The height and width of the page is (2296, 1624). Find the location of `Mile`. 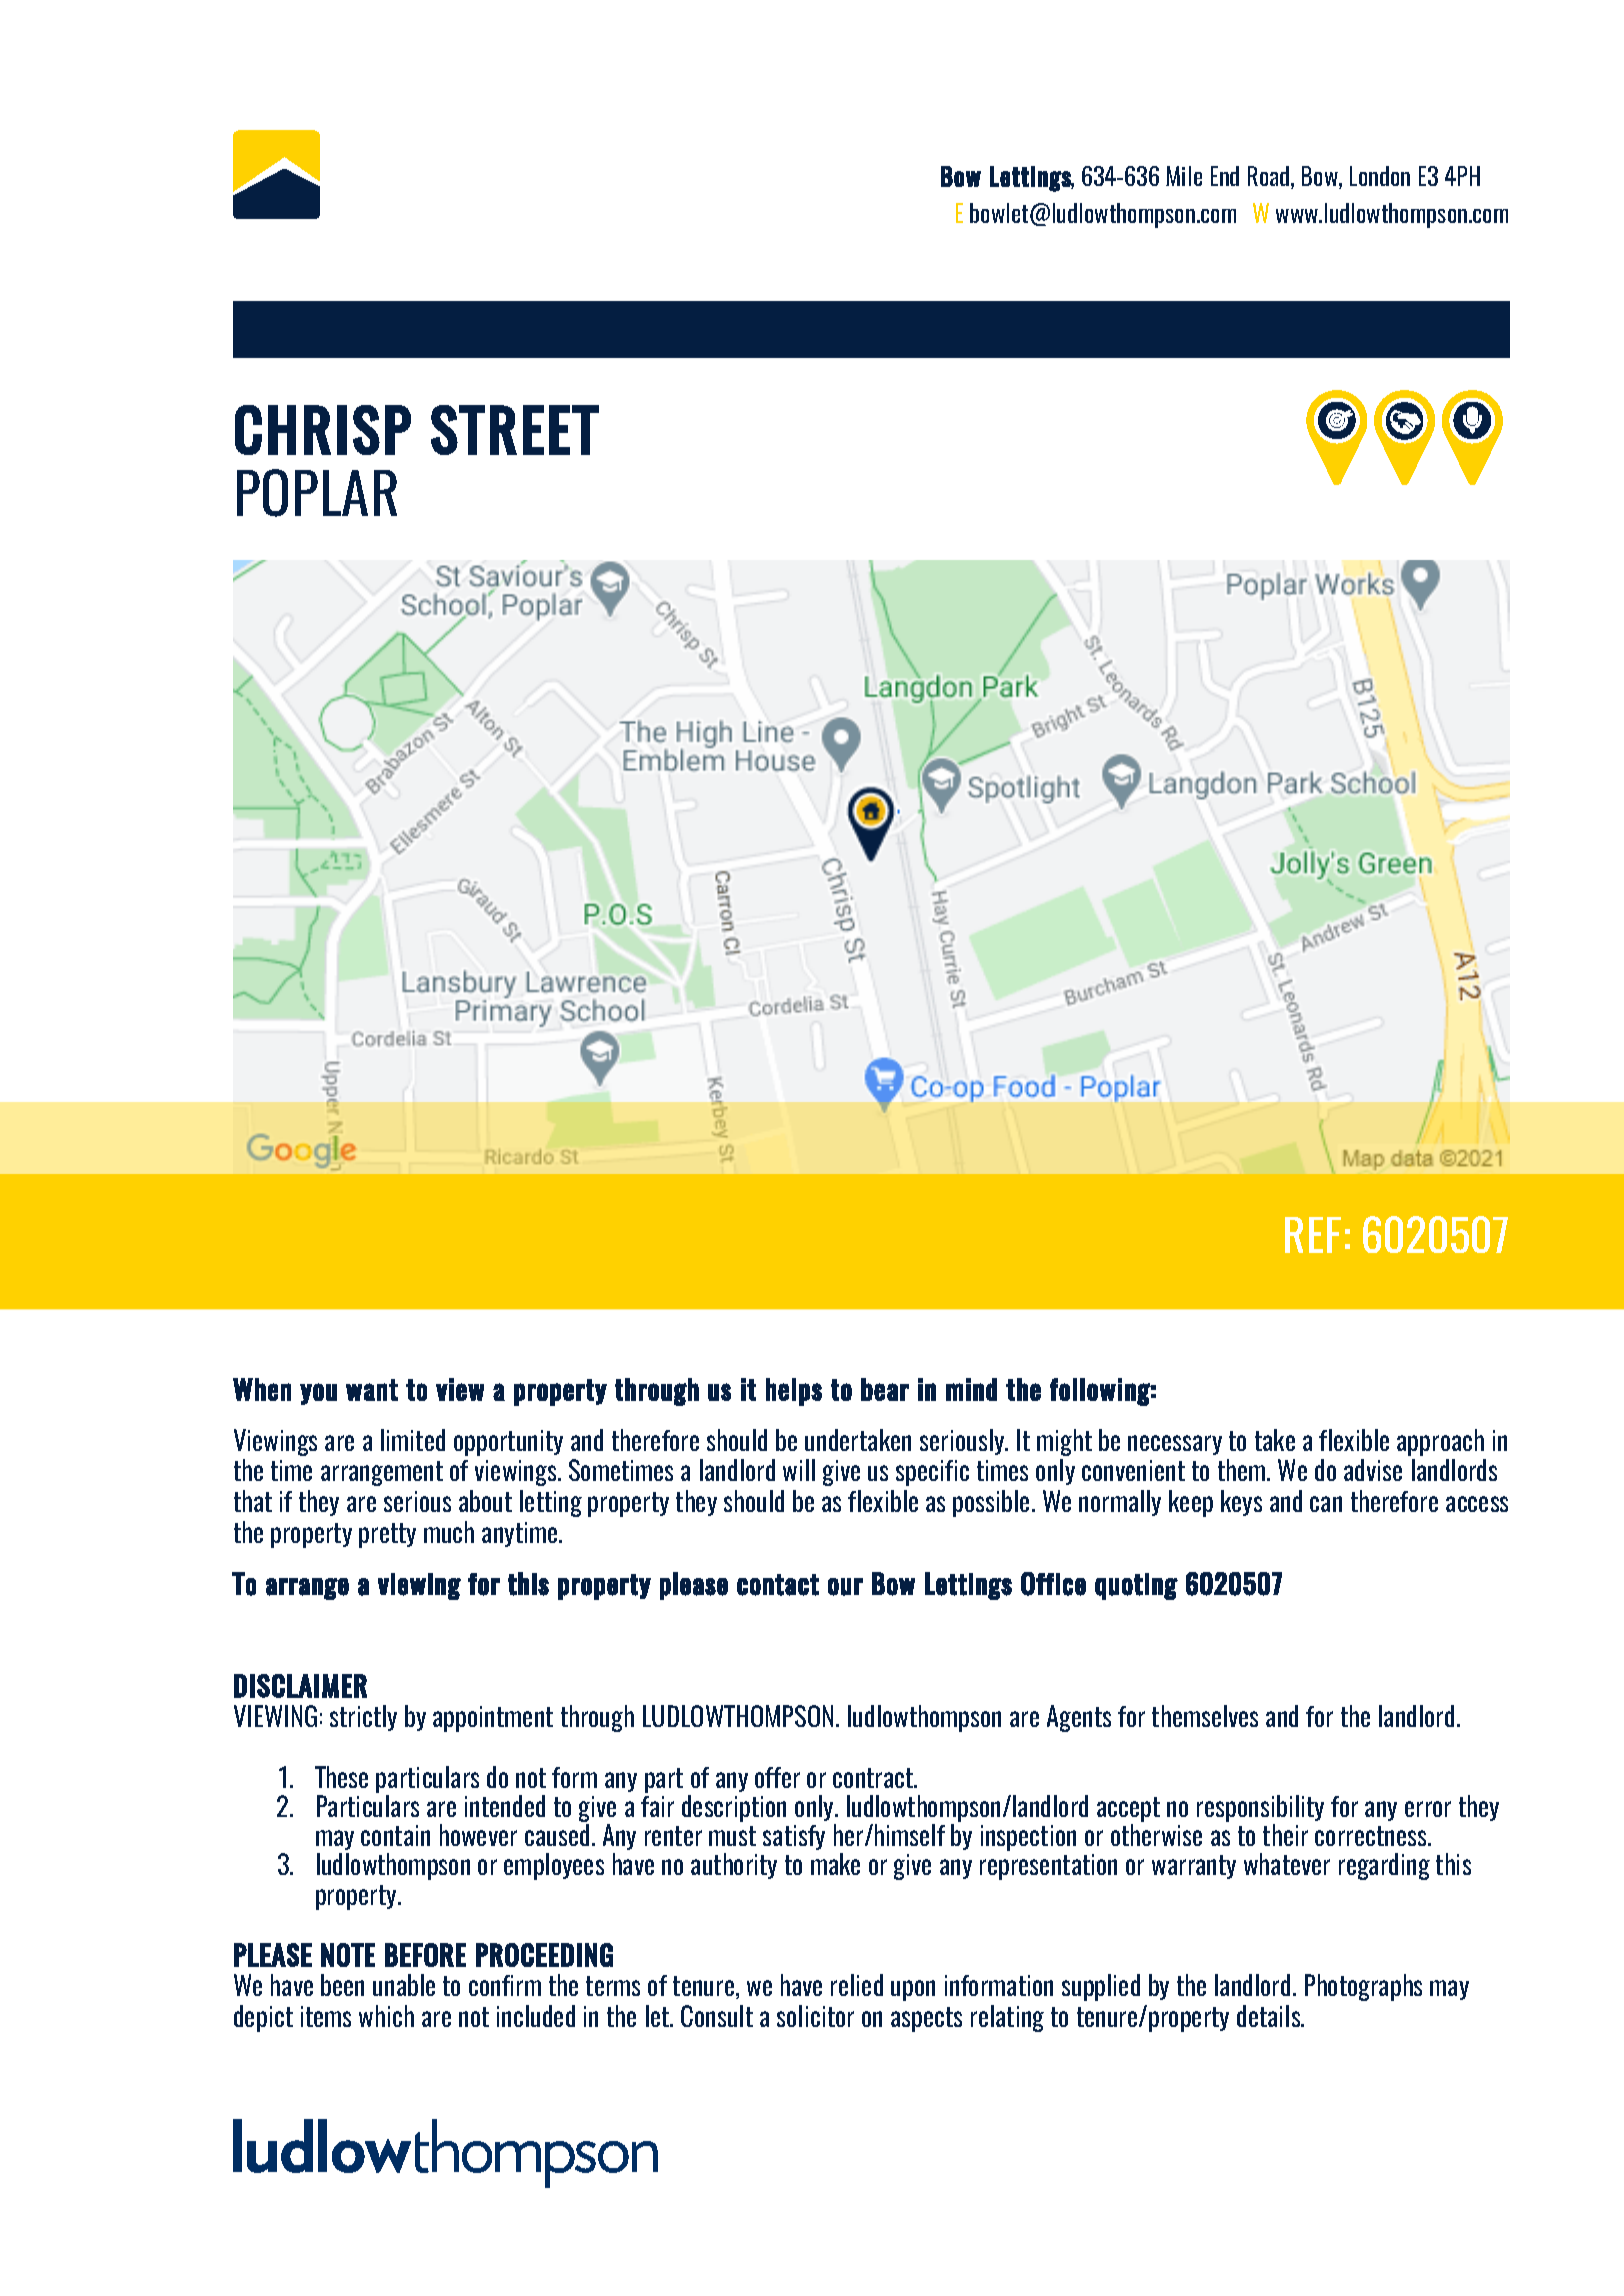

Mile is located at coordinates (1184, 176).
